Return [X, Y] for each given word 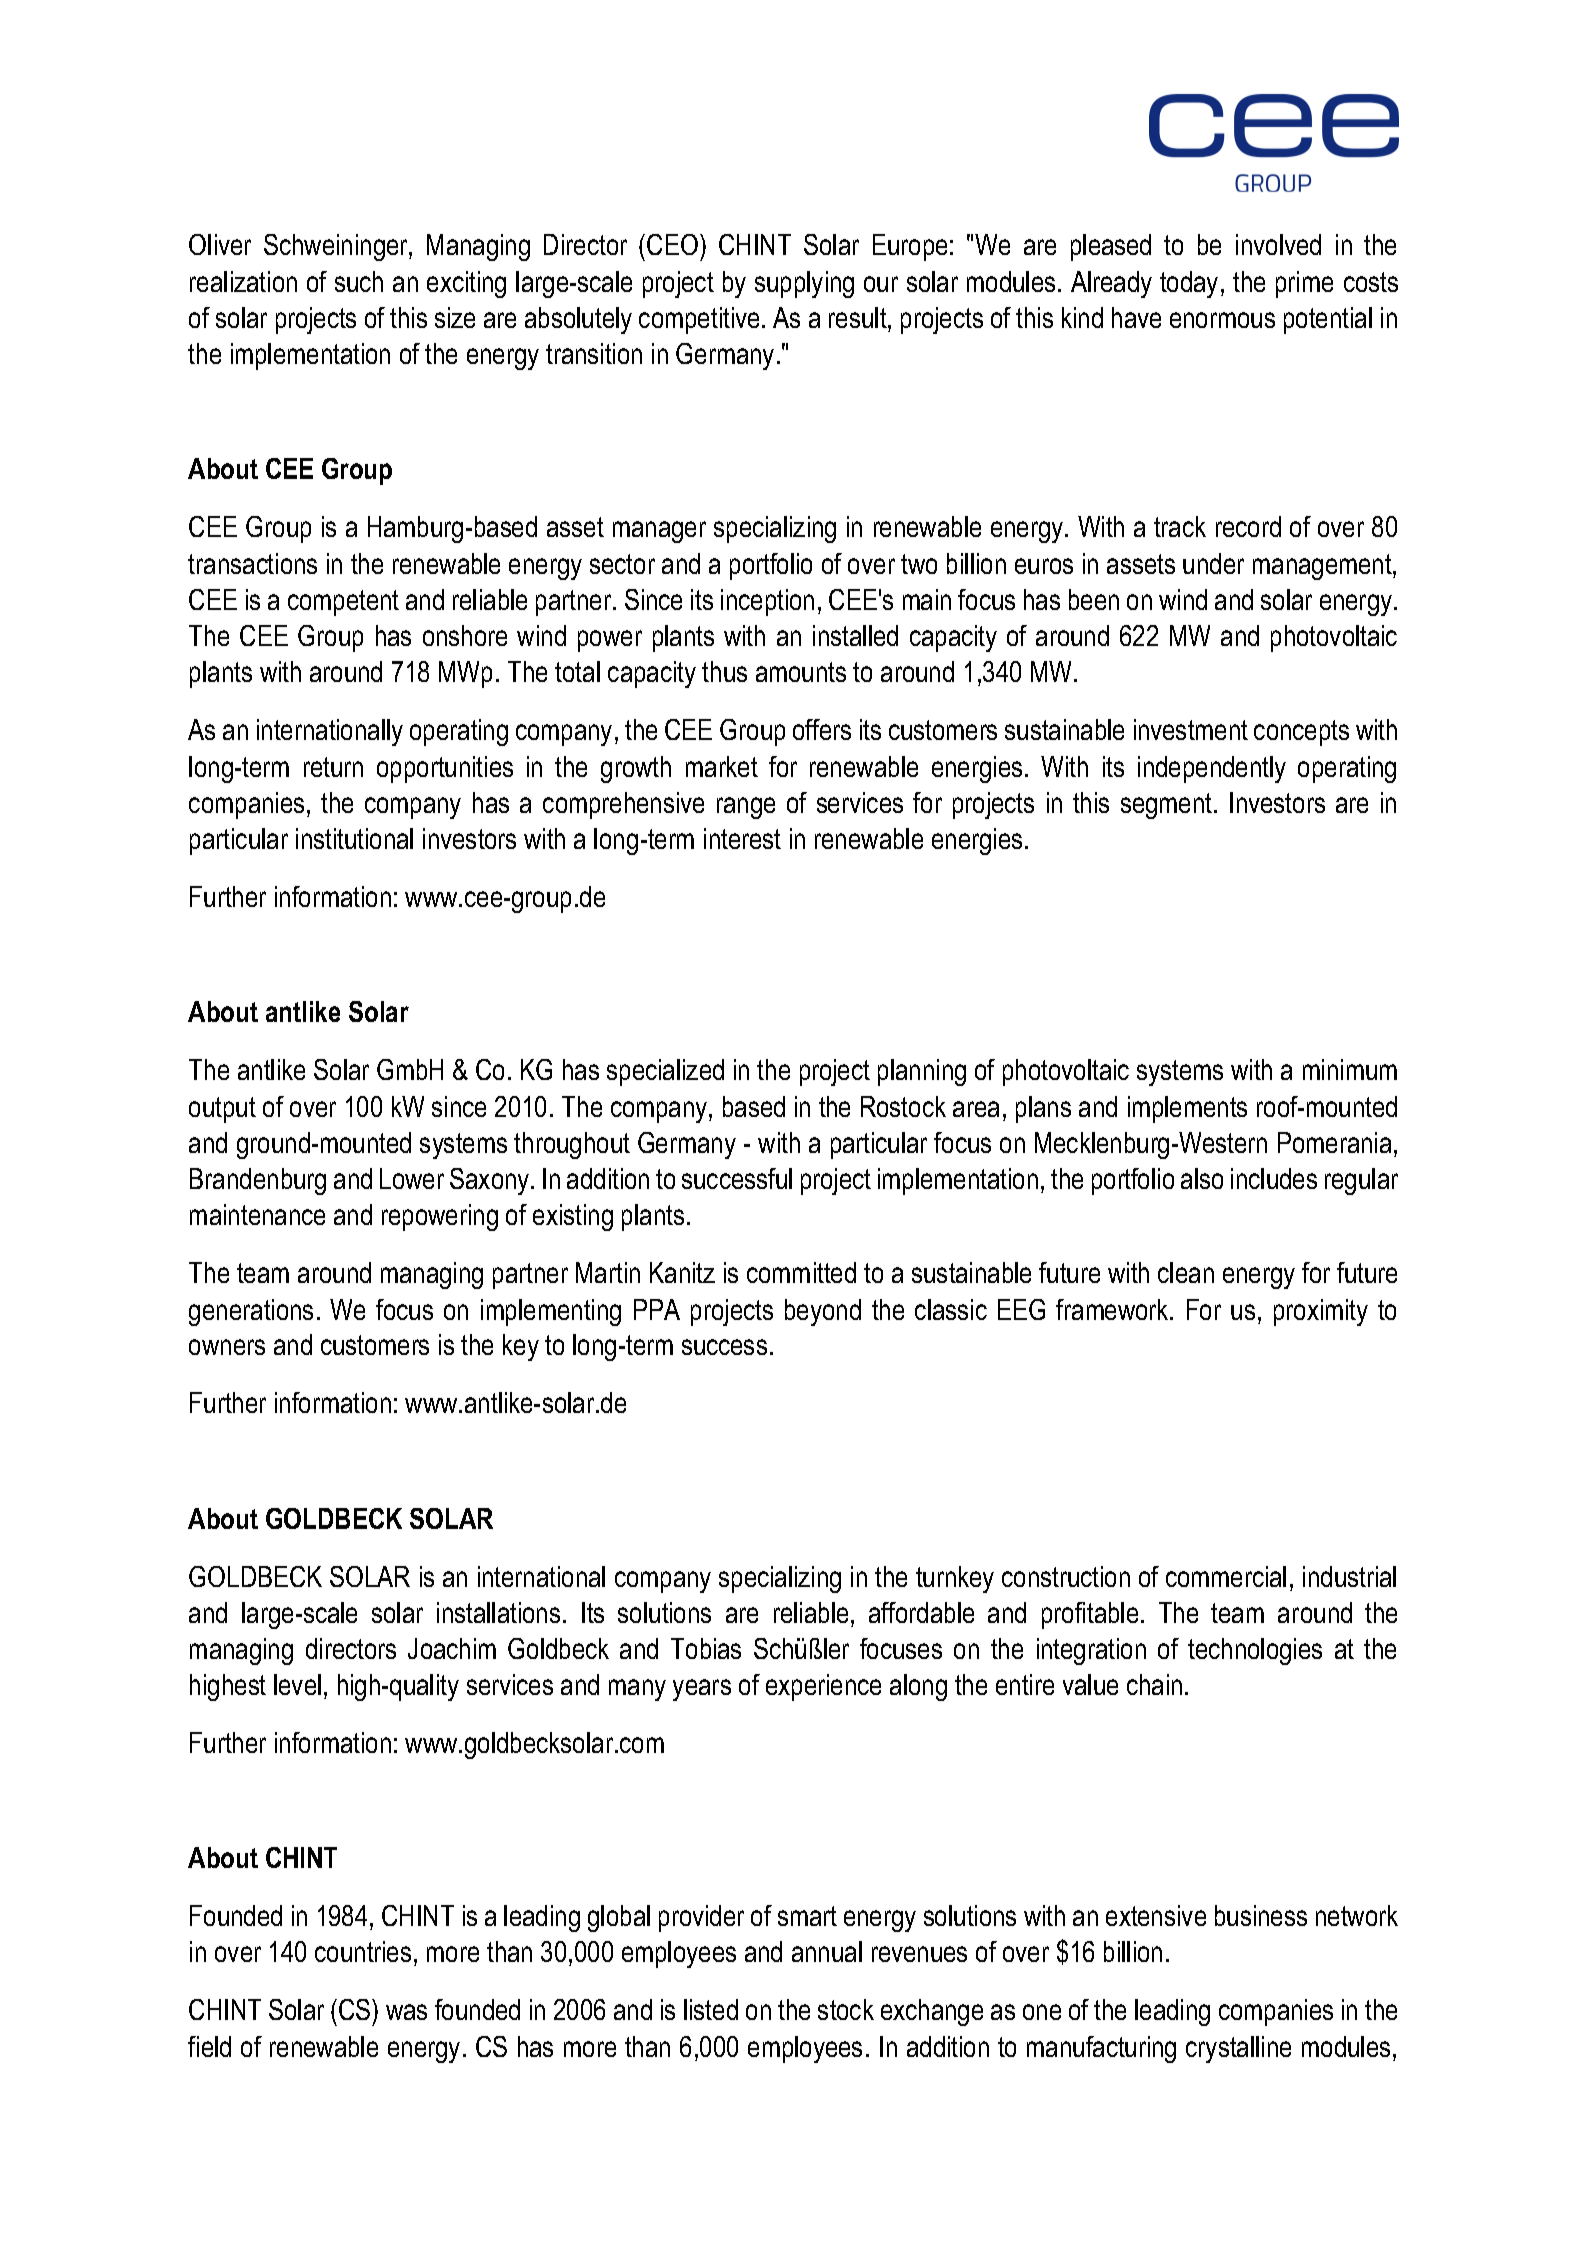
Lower [412, 1178]
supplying [804, 284]
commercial [1226, 1576]
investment [1191, 729]
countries [363, 1951]
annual [827, 1951]
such [359, 281]
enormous [1222, 320]
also [1202, 1178]
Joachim [452, 1648]
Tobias [706, 1648]
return [333, 767]
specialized [665, 1072]
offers [822, 729]
